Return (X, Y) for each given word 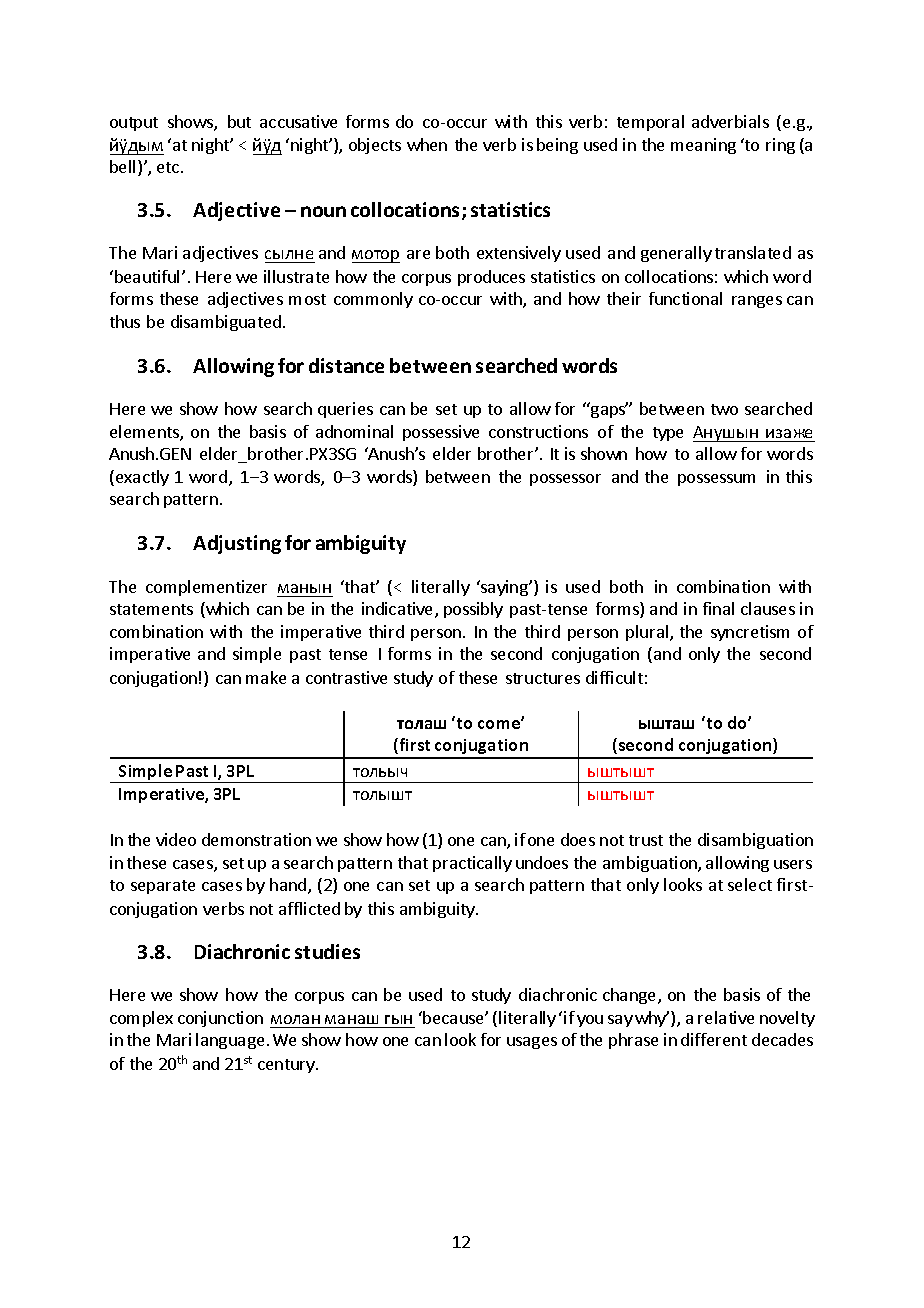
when (427, 144)
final (718, 608)
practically (472, 864)
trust (646, 840)
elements (145, 433)
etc (168, 167)
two (724, 409)
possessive (441, 433)
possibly (473, 610)
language (230, 1041)
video (176, 839)
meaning (703, 146)
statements (151, 609)
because (454, 1017)
